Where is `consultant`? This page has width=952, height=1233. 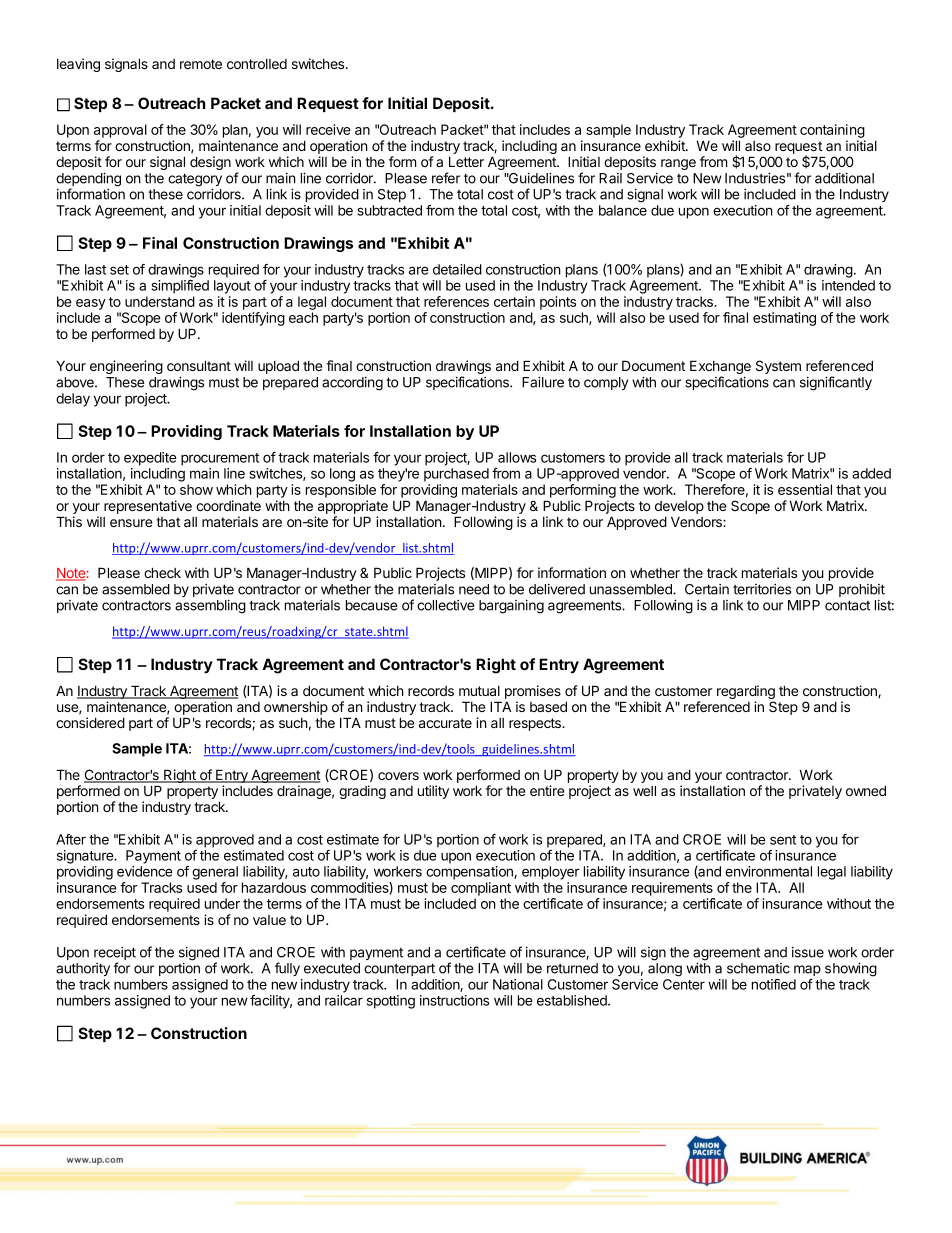 consultant is located at coordinates (199, 365).
